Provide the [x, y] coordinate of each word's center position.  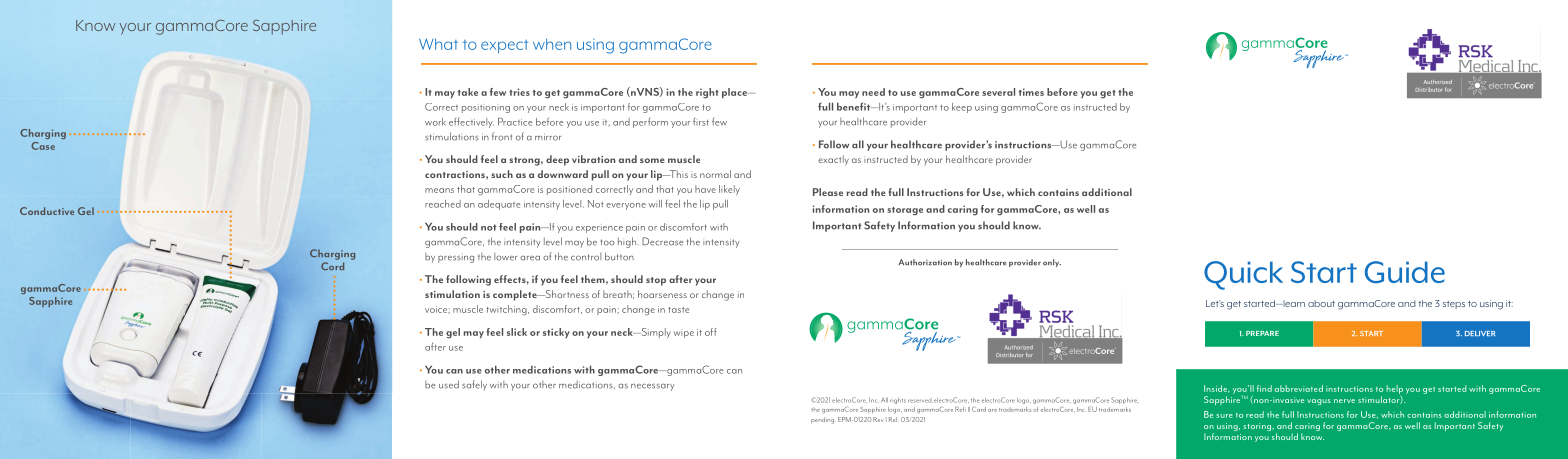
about [1321, 303]
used [449, 384]
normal [715, 174]
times [1031, 92]
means [439, 190]
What [438, 44]
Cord [332, 266]
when [552, 44]
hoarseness [662, 294]
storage [905, 211]
